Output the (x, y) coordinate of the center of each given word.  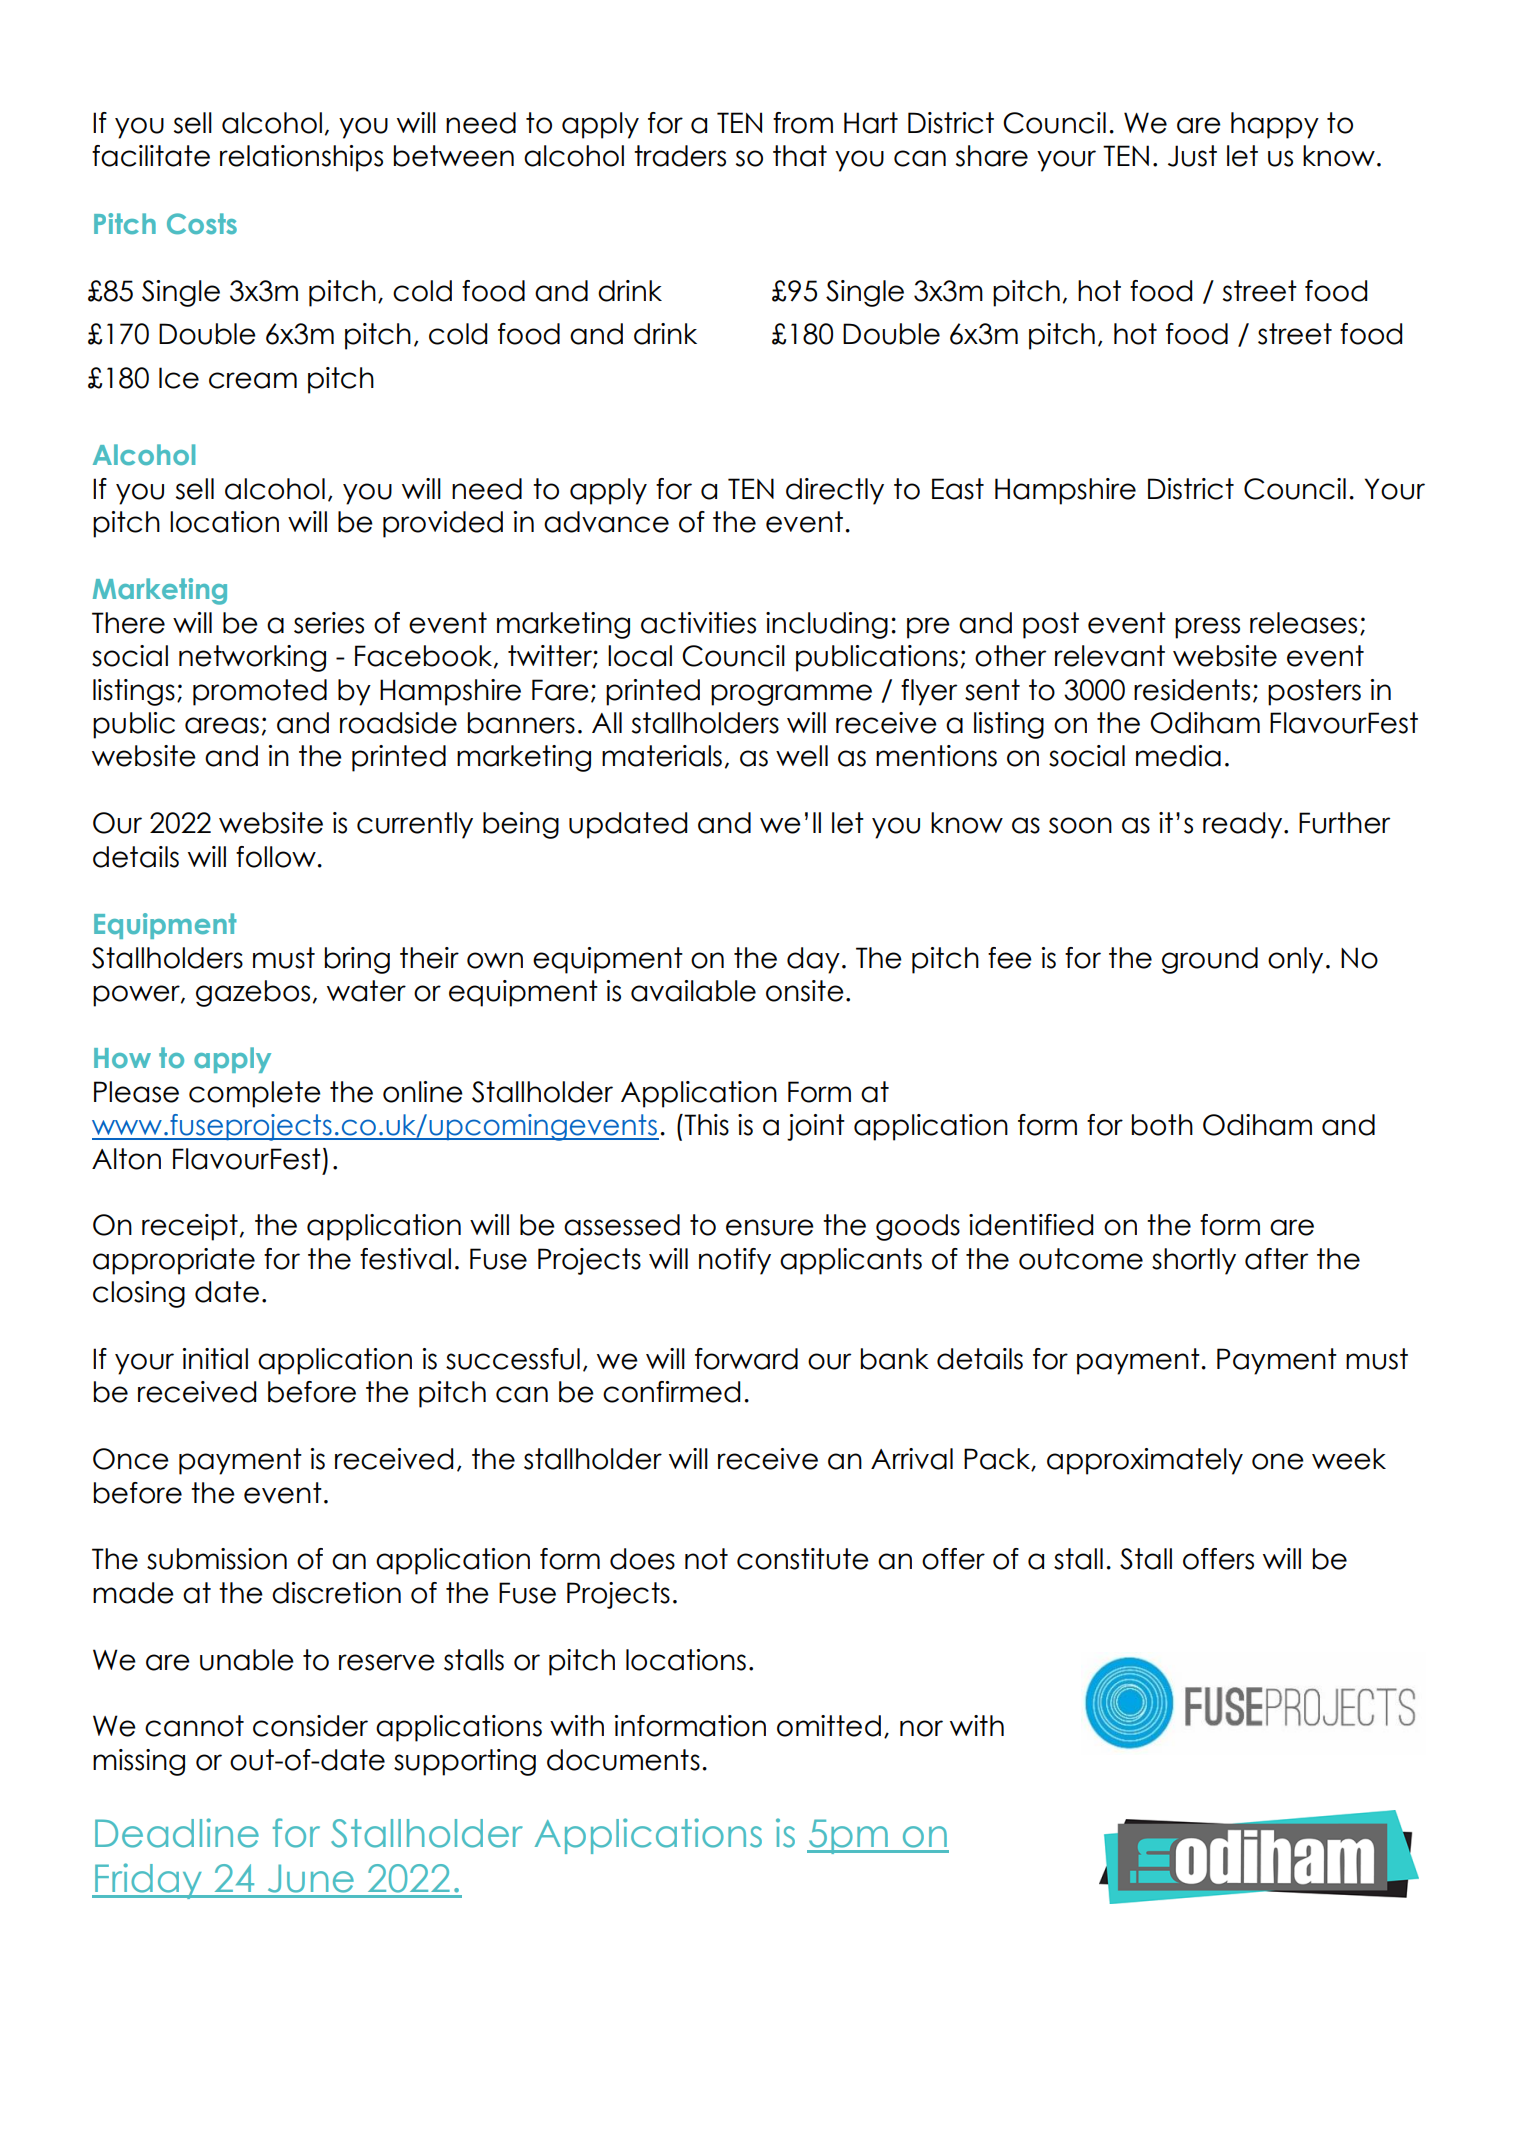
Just (1192, 156)
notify (735, 1261)
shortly (1194, 1261)
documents (623, 1760)
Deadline (177, 1833)
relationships (301, 158)
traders (680, 156)
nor (921, 1728)
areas (222, 725)
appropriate (174, 1261)
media (1178, 756)
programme (791, 695)
